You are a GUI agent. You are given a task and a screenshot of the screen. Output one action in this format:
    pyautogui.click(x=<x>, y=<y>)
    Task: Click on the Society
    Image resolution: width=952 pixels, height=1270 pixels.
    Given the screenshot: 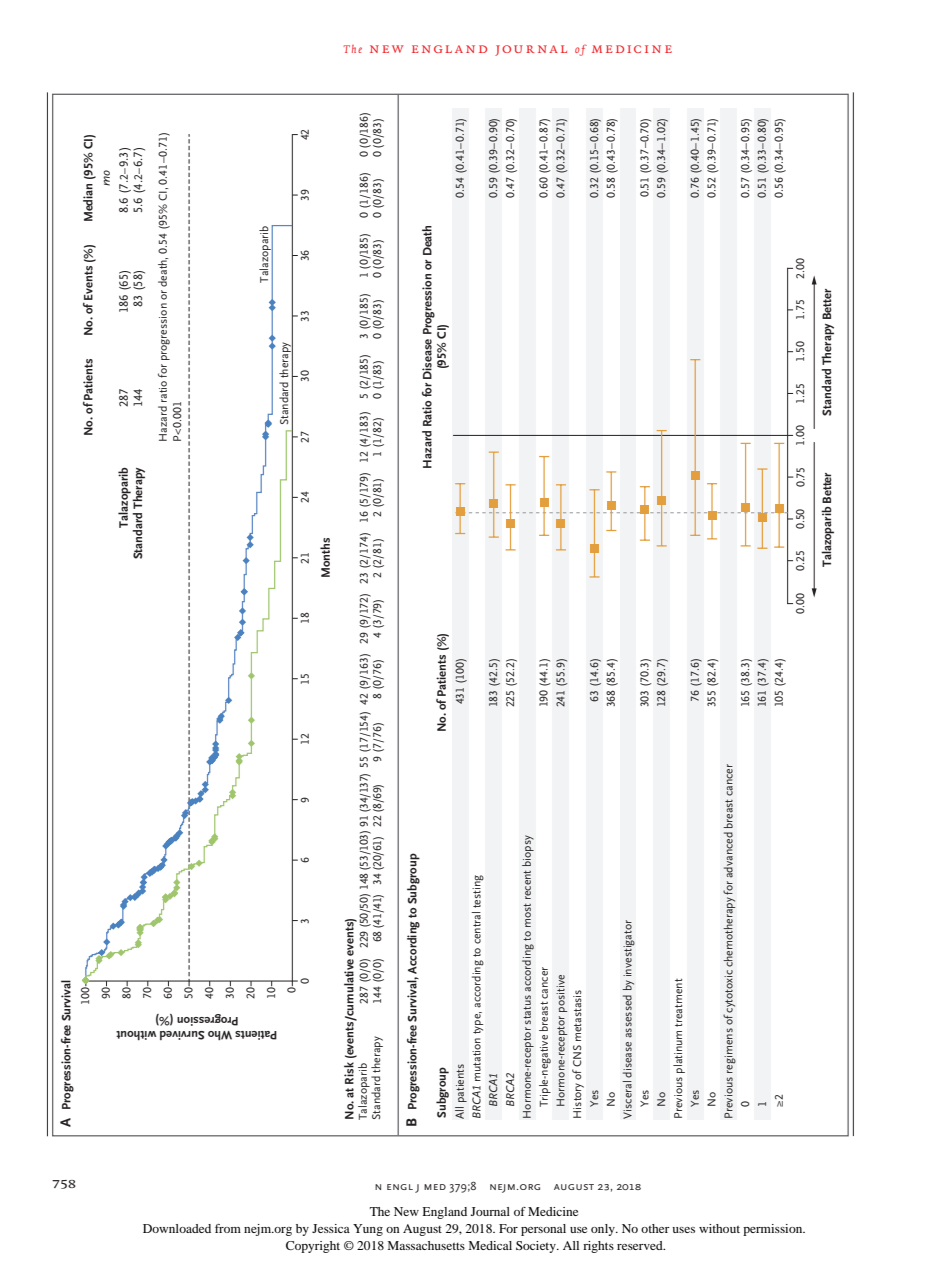 What is the action you would take?
    pyautogui.click(x=537, y=1247)
